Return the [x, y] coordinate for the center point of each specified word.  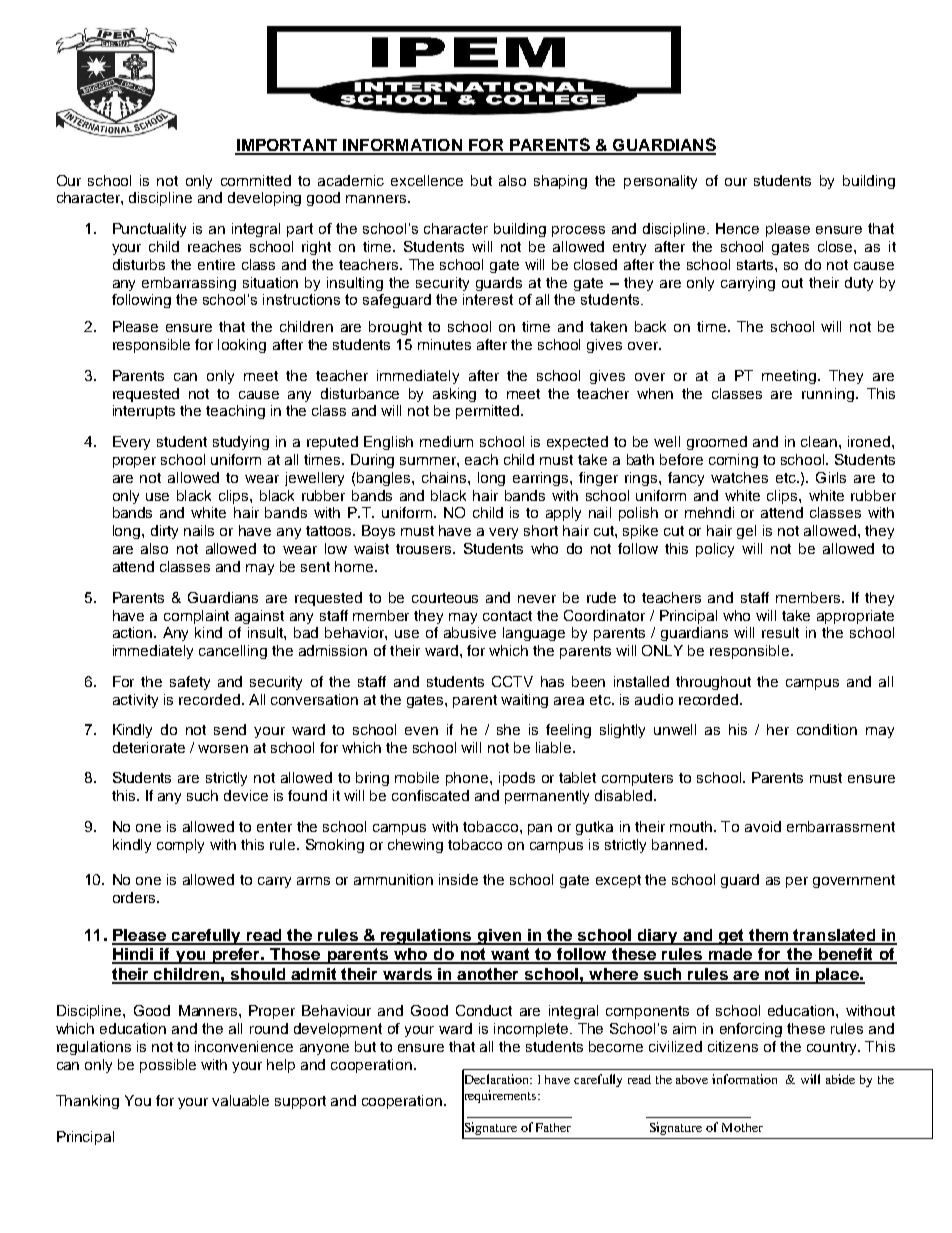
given [500, 937]
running [828, 395]
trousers [425, 549]
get [731, 937]
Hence [737, 228]
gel [746, 532]
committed [256, 180]
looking [242, 346]
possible [168, 1066]
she [508, 729]
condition [827, 729]
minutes [444, 344]
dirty [164, 532]
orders [135, 897]
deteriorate [149, 747]
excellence [427, 180]
